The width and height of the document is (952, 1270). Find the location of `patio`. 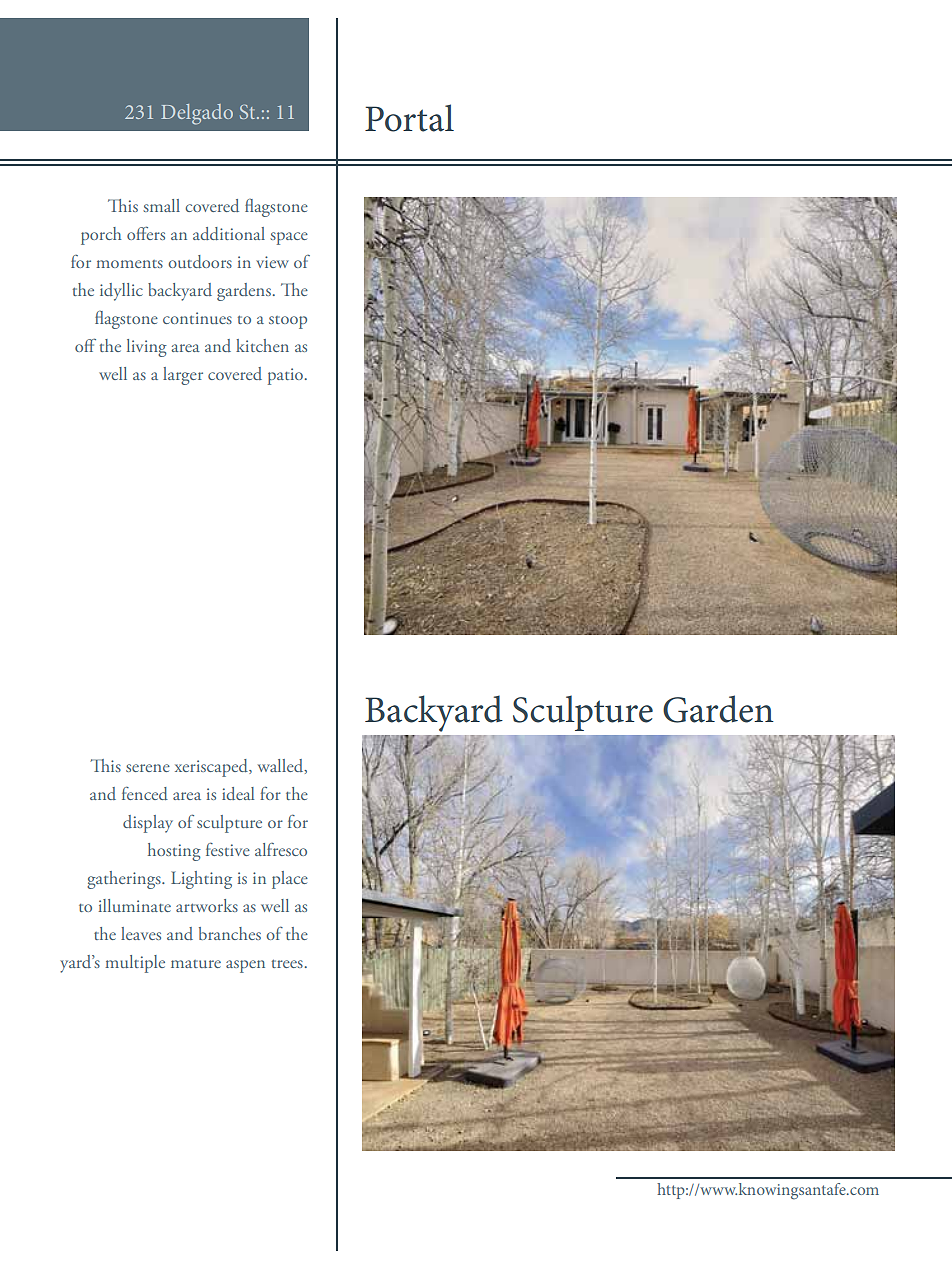

patio is located at coordinates (285, 376).
